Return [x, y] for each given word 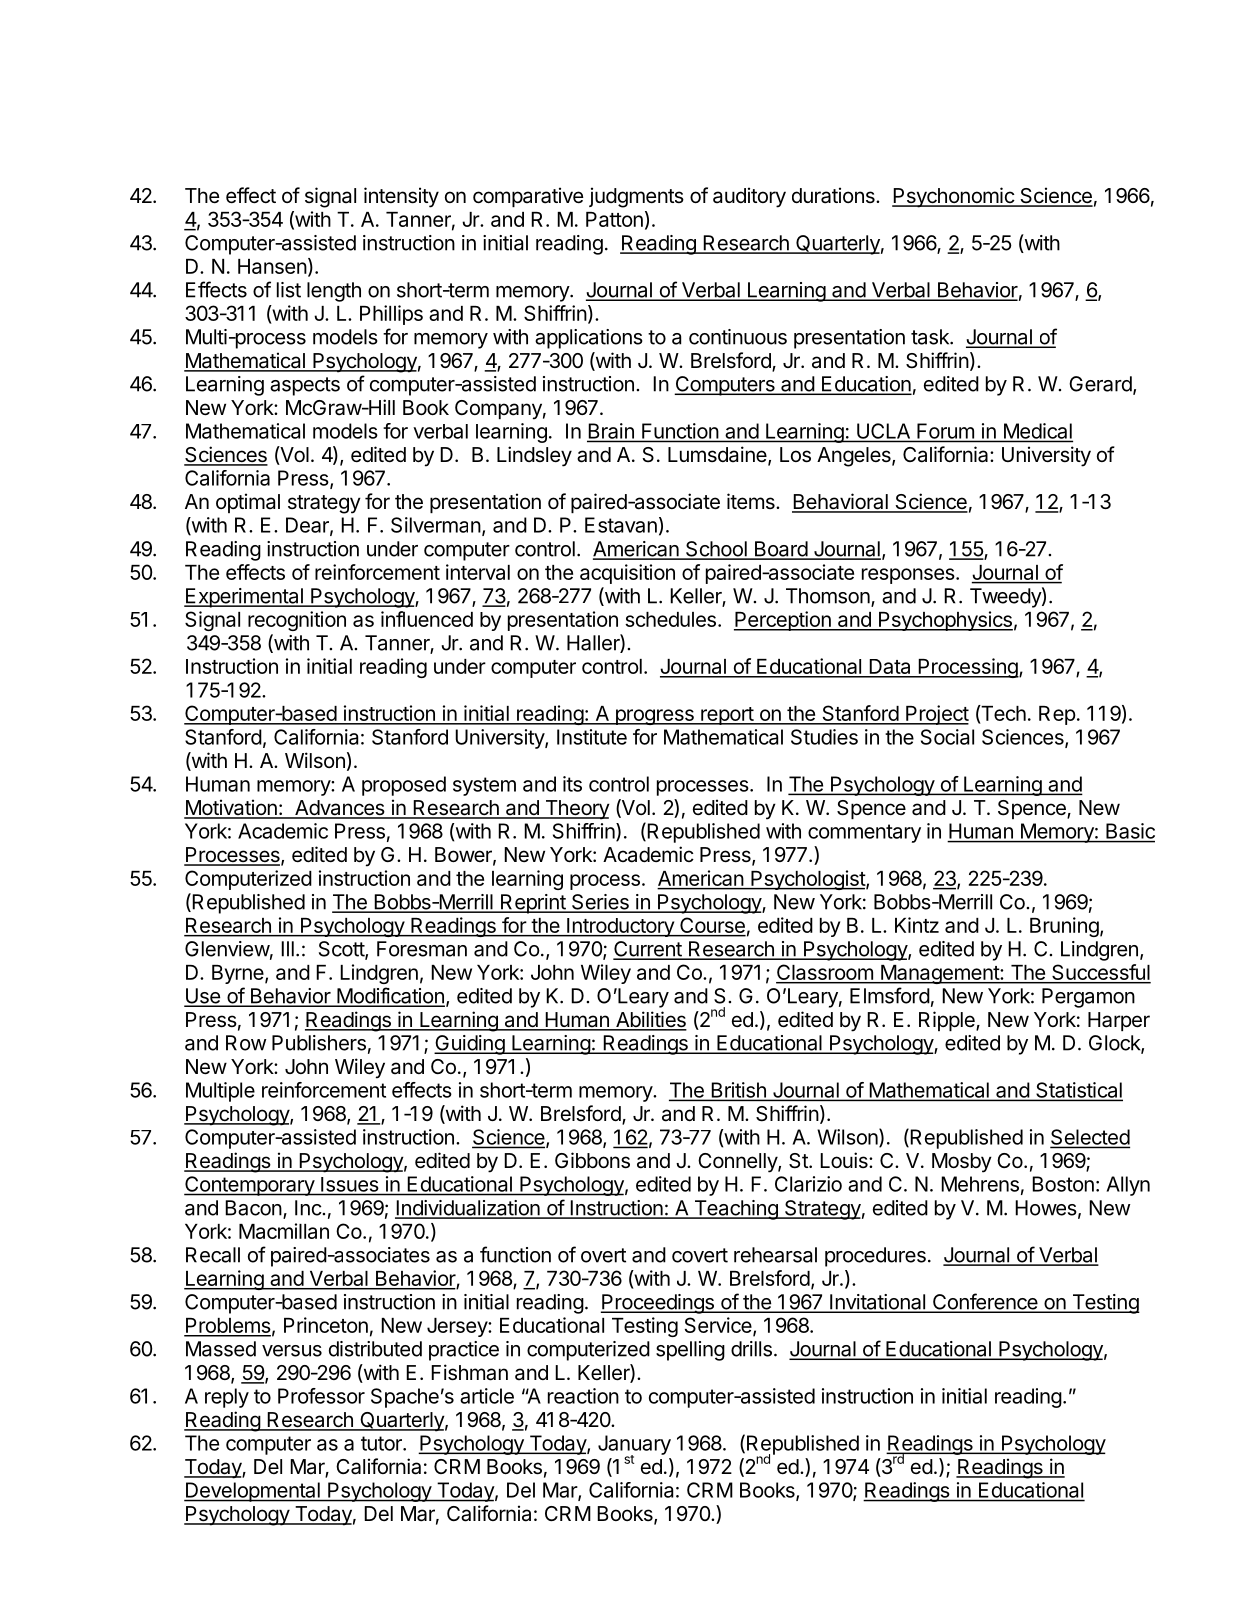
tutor [382, 1443]
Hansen [272, 266]
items [752, 501]
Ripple [948, 1021]
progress [654, 717]
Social [947, 737]
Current [648, 950]
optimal [248, 503]
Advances [340, 809]
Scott [342, 950]
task [931, 337]
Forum [945, 431]
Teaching [736, 1210]
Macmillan [284, 1231]
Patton [614, 219]
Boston [1063, 1184]
